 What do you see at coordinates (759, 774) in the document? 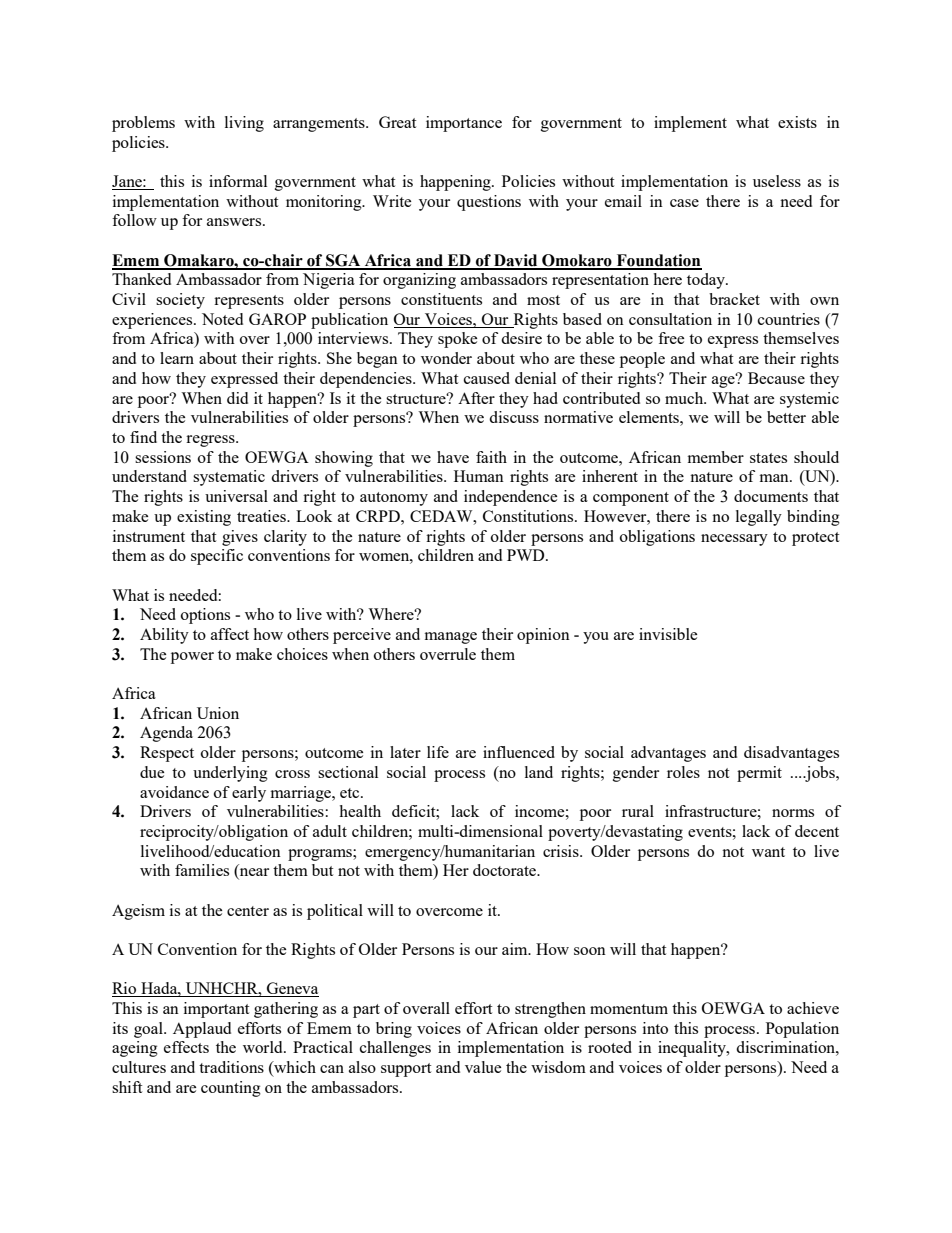
I see `permit` at bounding box center [759, 774].
